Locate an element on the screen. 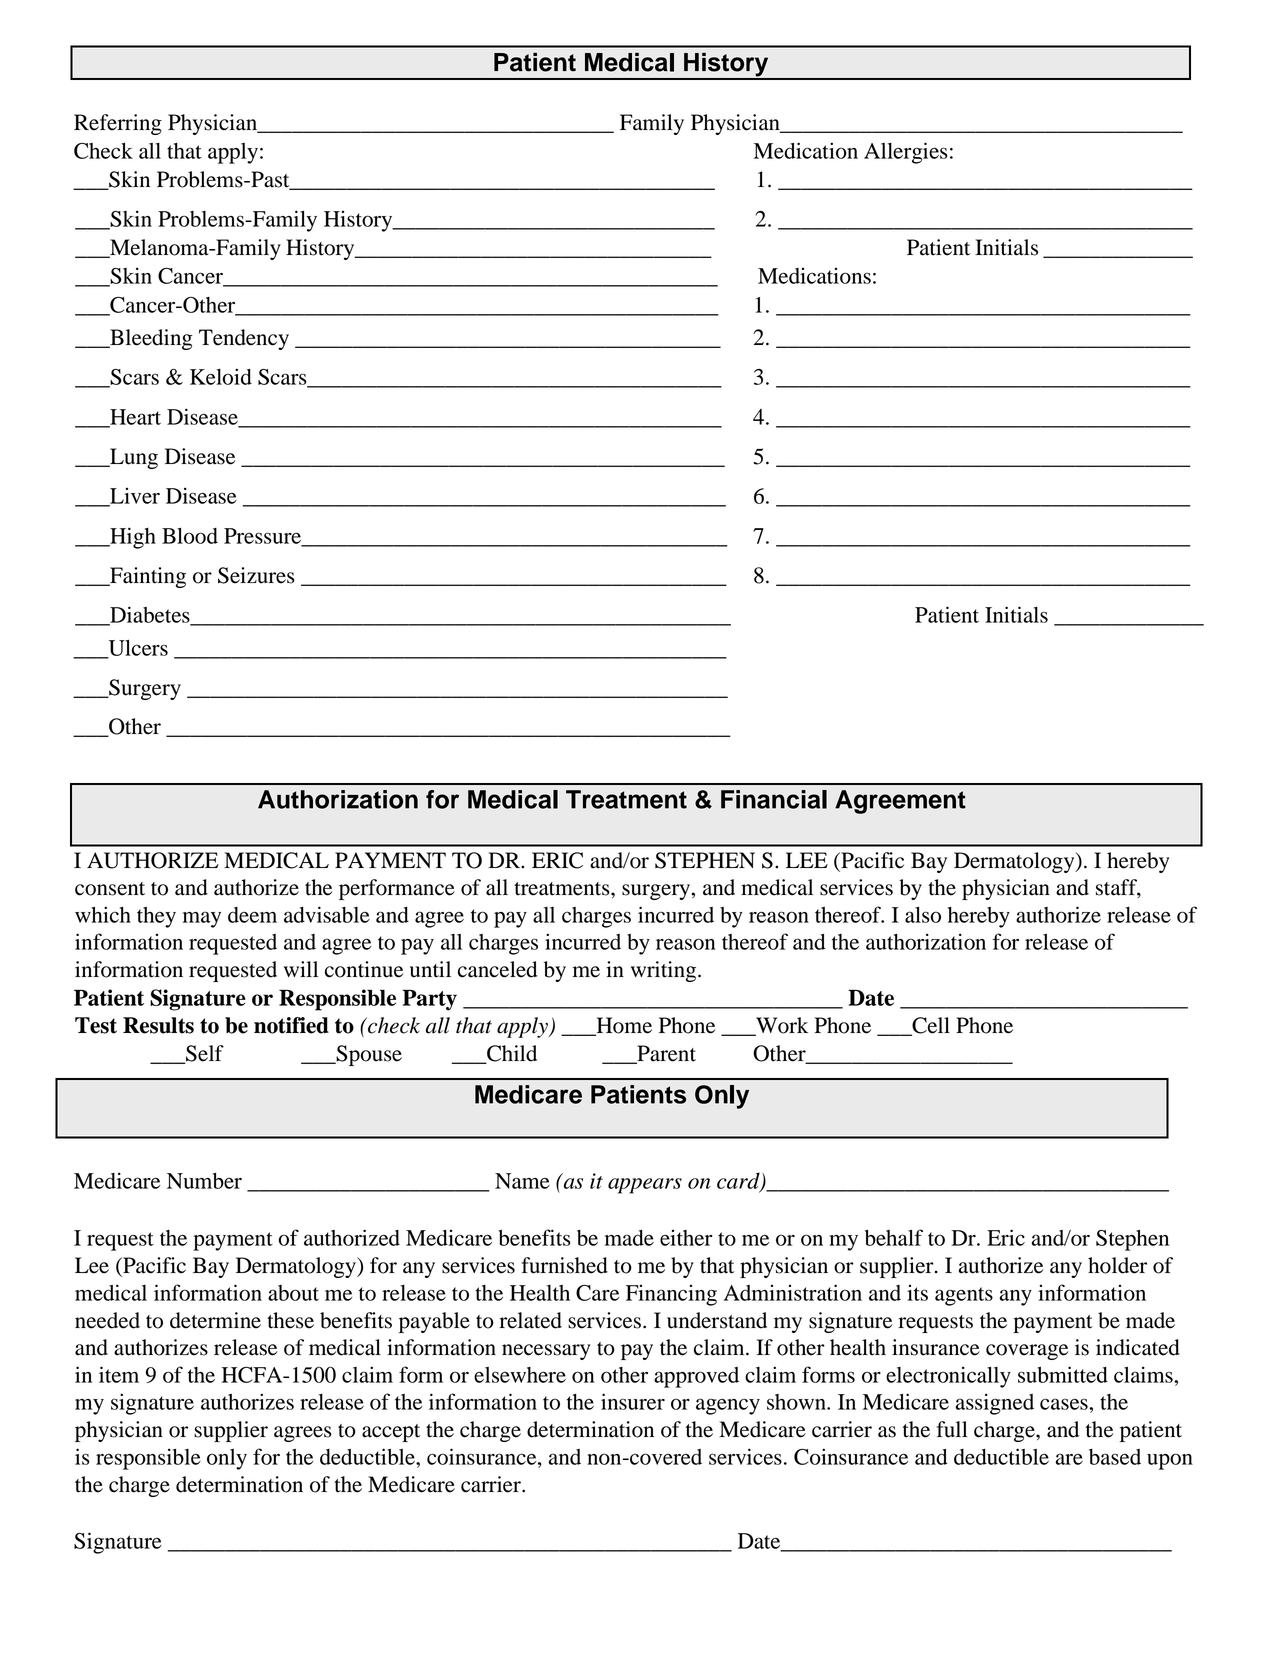 This screenshot has width=1280, height=1657. consent is located at coordinates (110, 889).
